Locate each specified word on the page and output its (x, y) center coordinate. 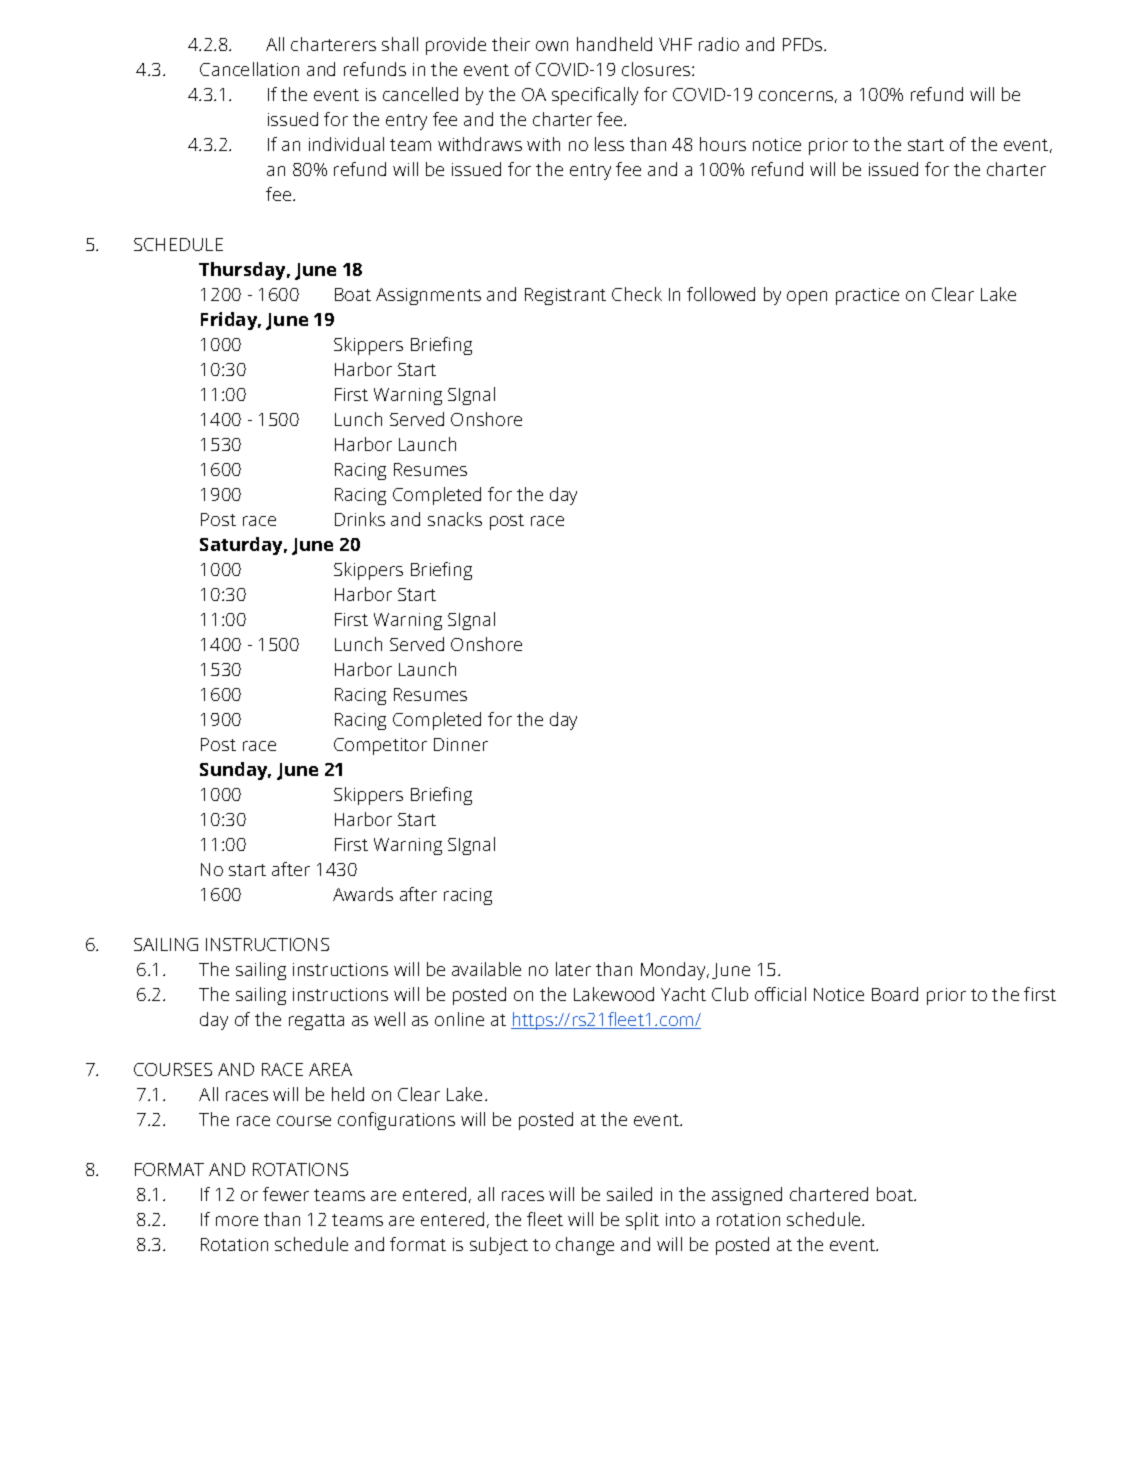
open (807, 298)
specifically (595, 96)
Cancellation (249, 69)
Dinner (461, 744)
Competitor (380, 746)
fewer (286, 1194)
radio (719, 44)
